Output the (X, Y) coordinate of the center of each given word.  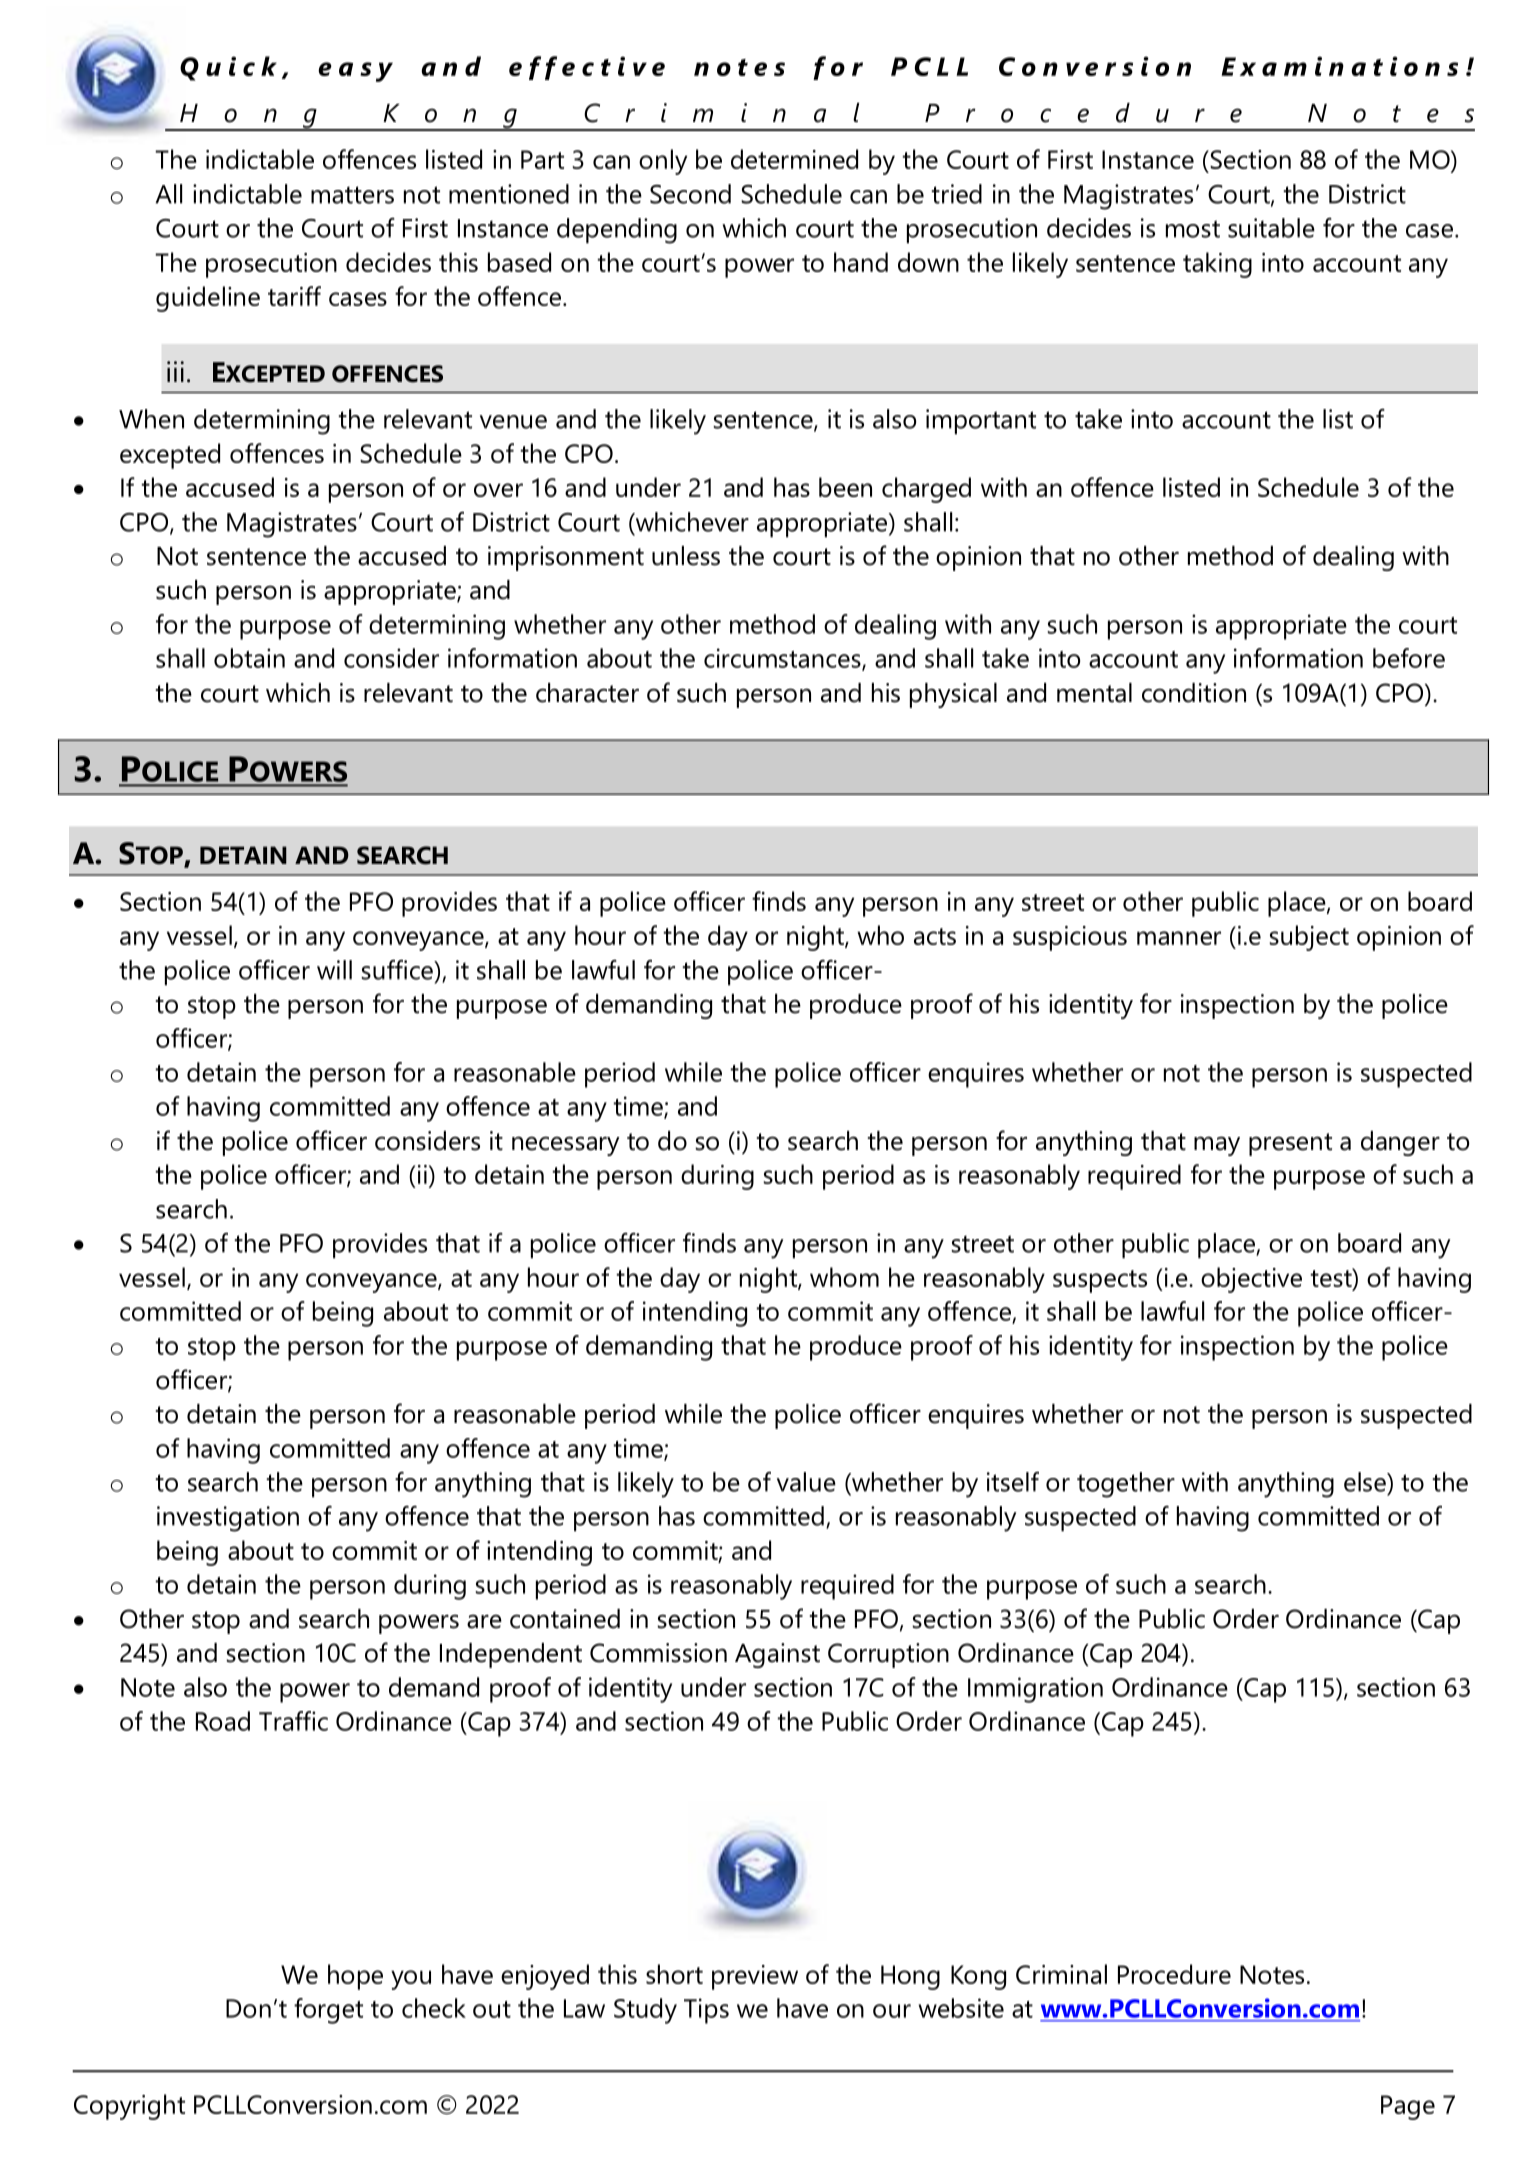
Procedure (1174, 1974)
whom (844, 1277)
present (1290, 1144)
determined (794, 159)
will (334, 970)
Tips (706, 2011)
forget (328, 2011)
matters (352, 195)
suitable (1271, 228)
